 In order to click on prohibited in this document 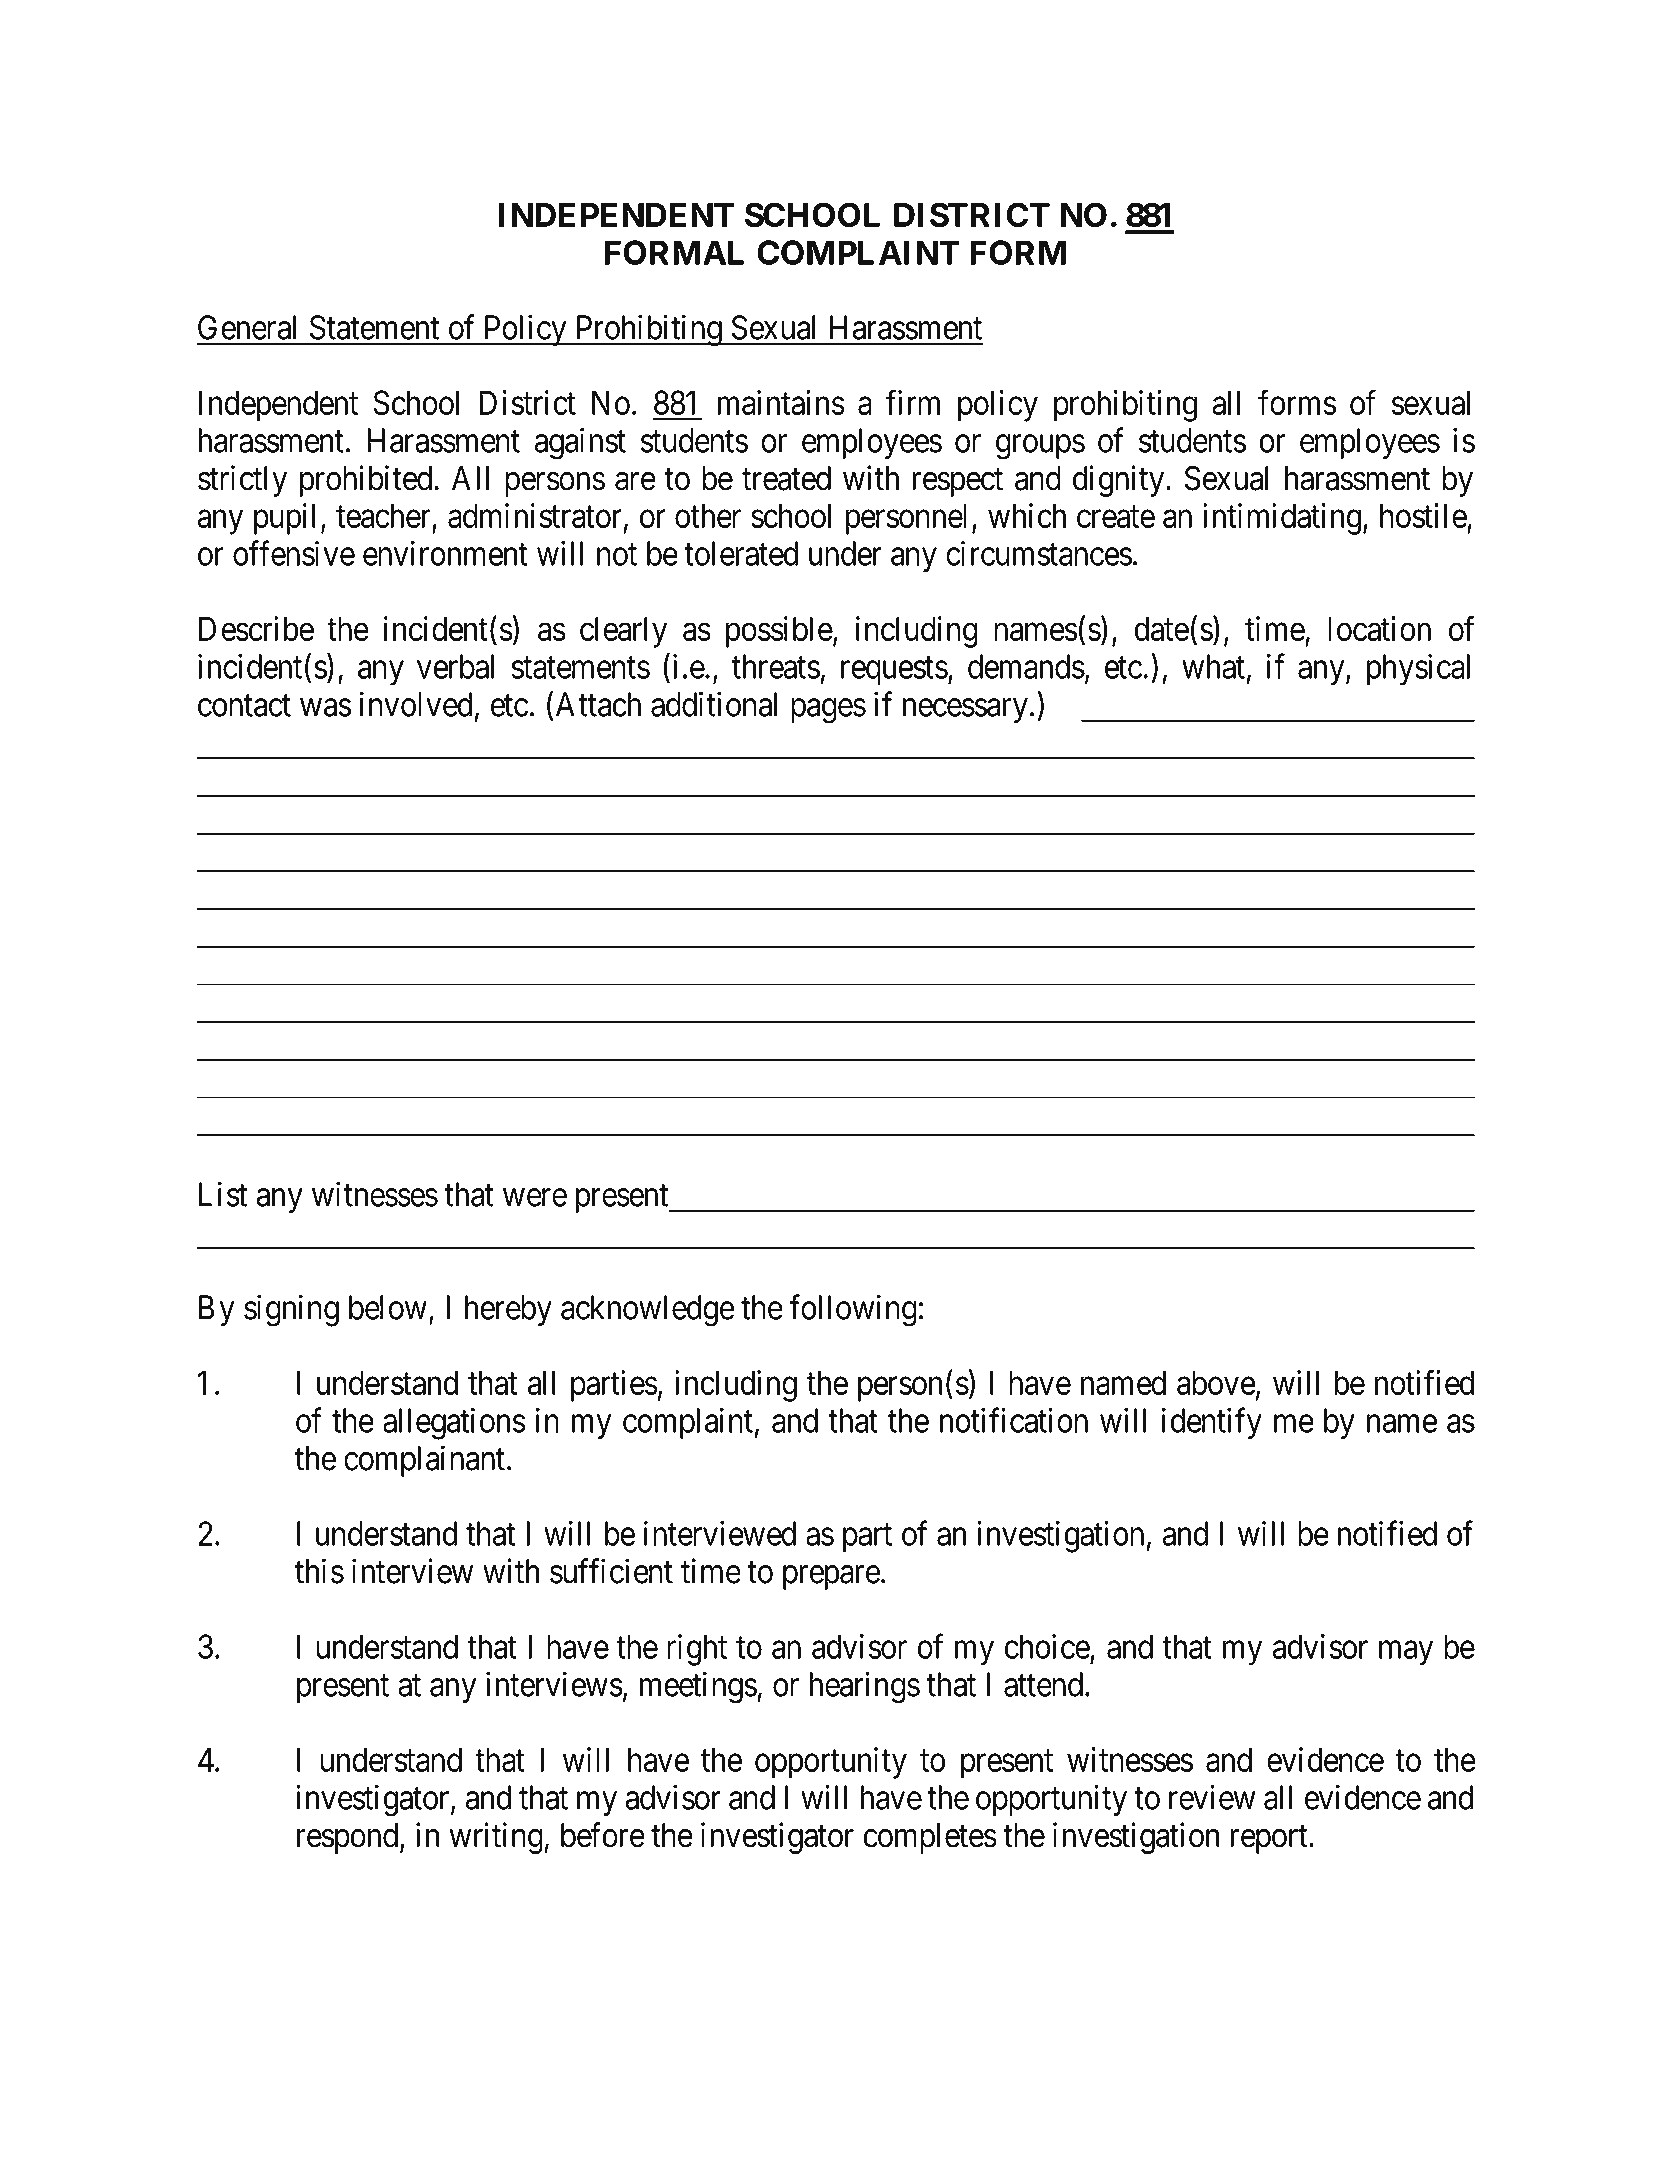, I will do `click(367, 481)`.
